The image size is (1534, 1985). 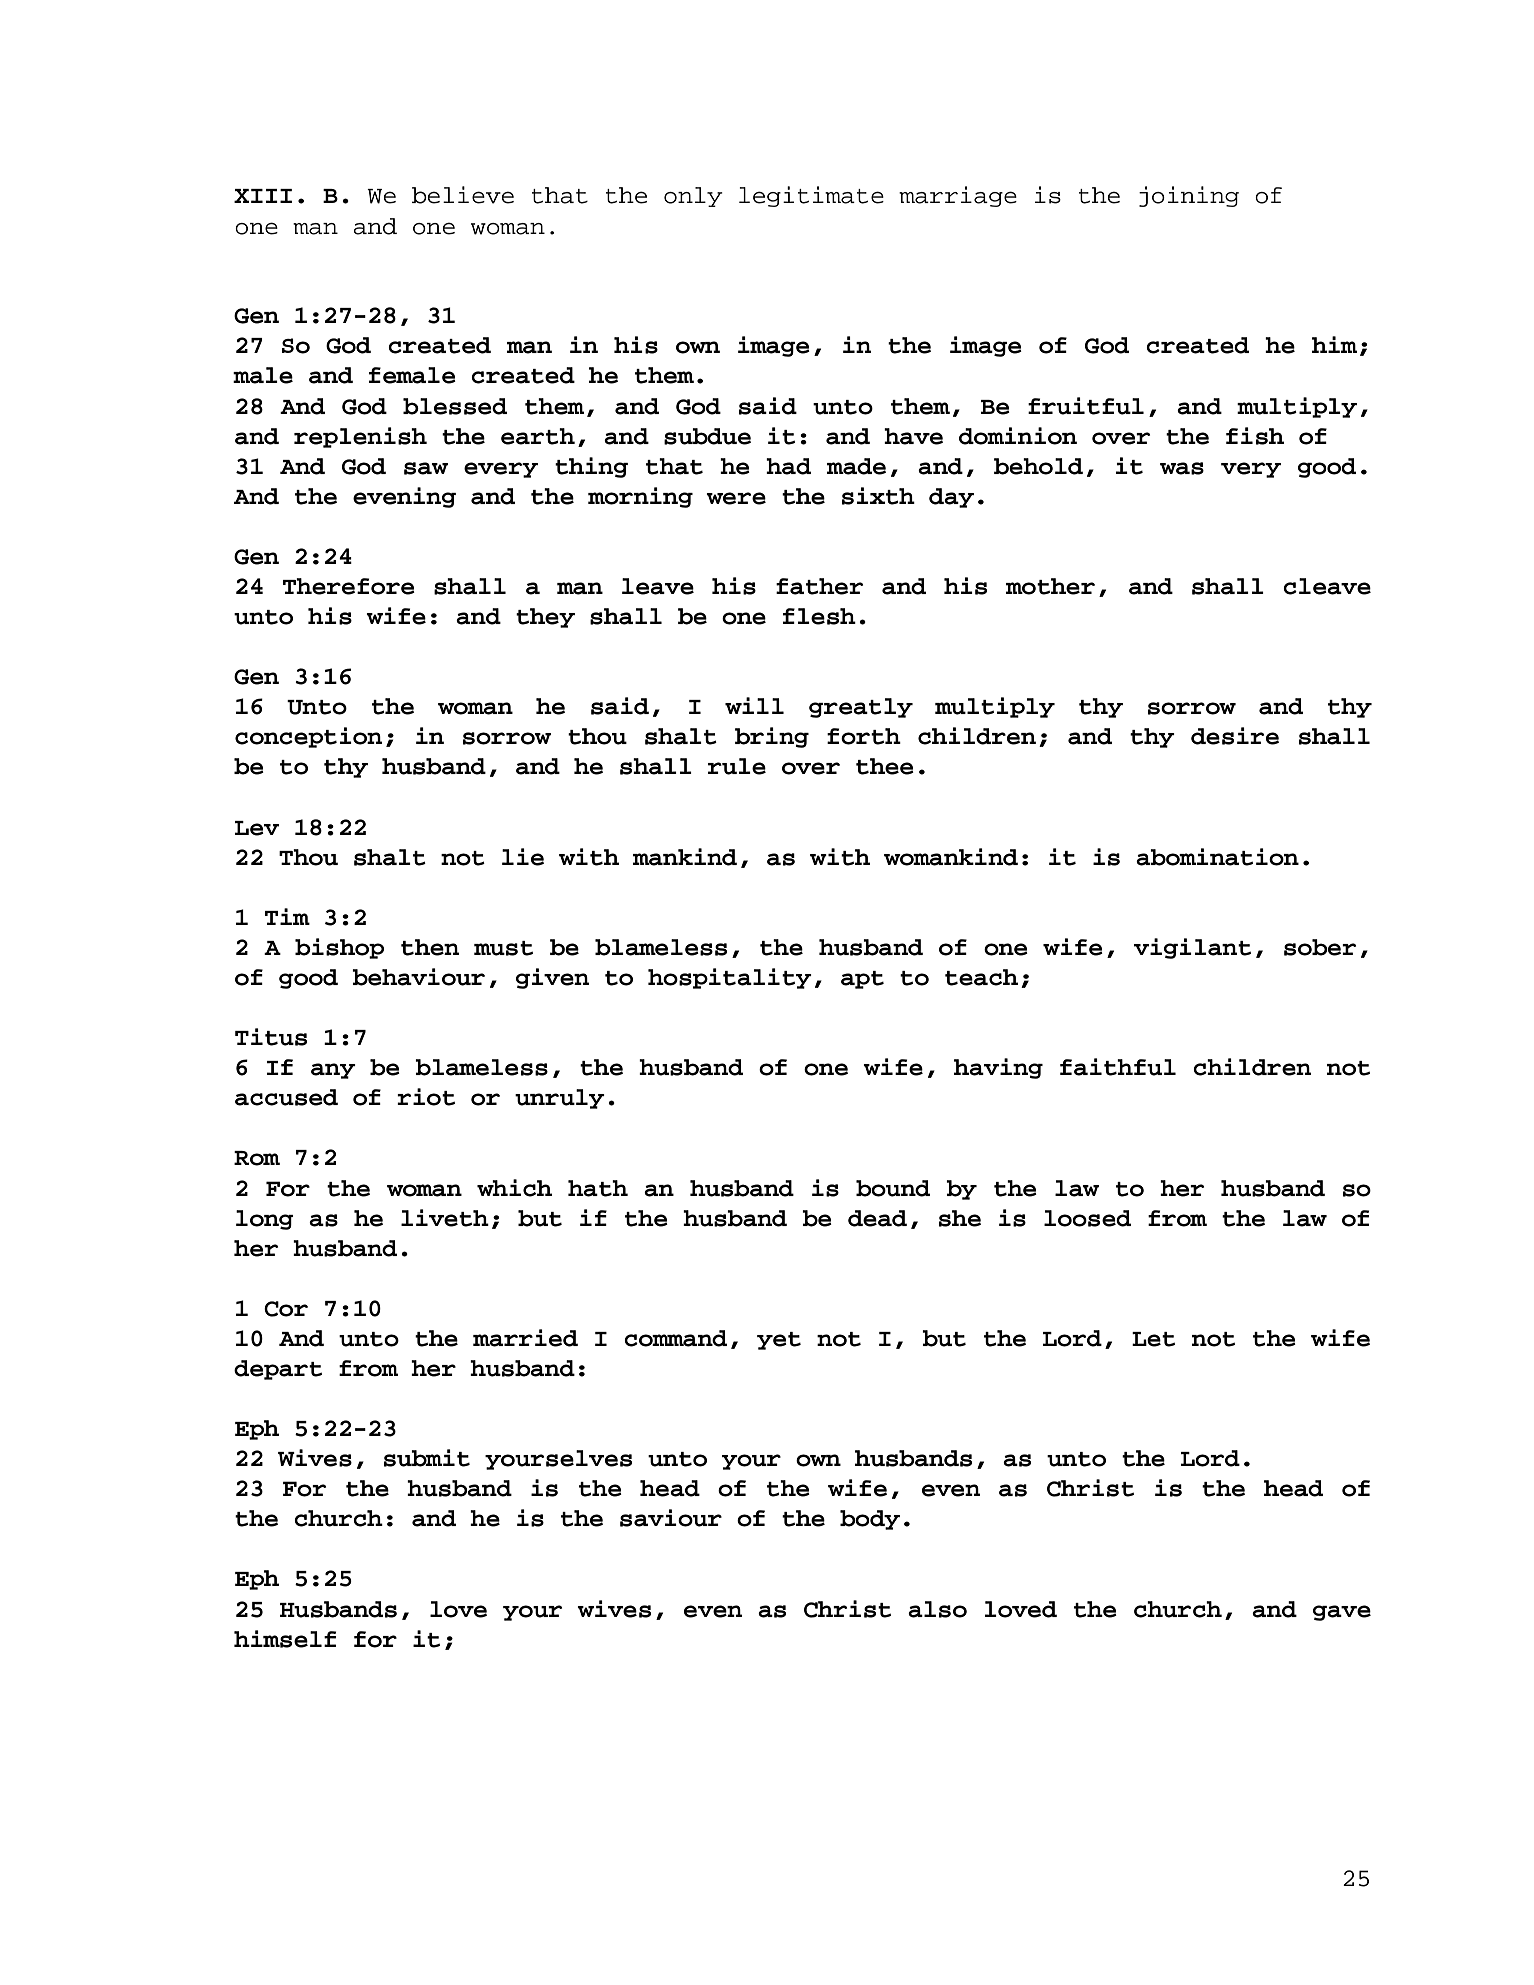 I want to click on joining, so click(x=1189, y=196).
